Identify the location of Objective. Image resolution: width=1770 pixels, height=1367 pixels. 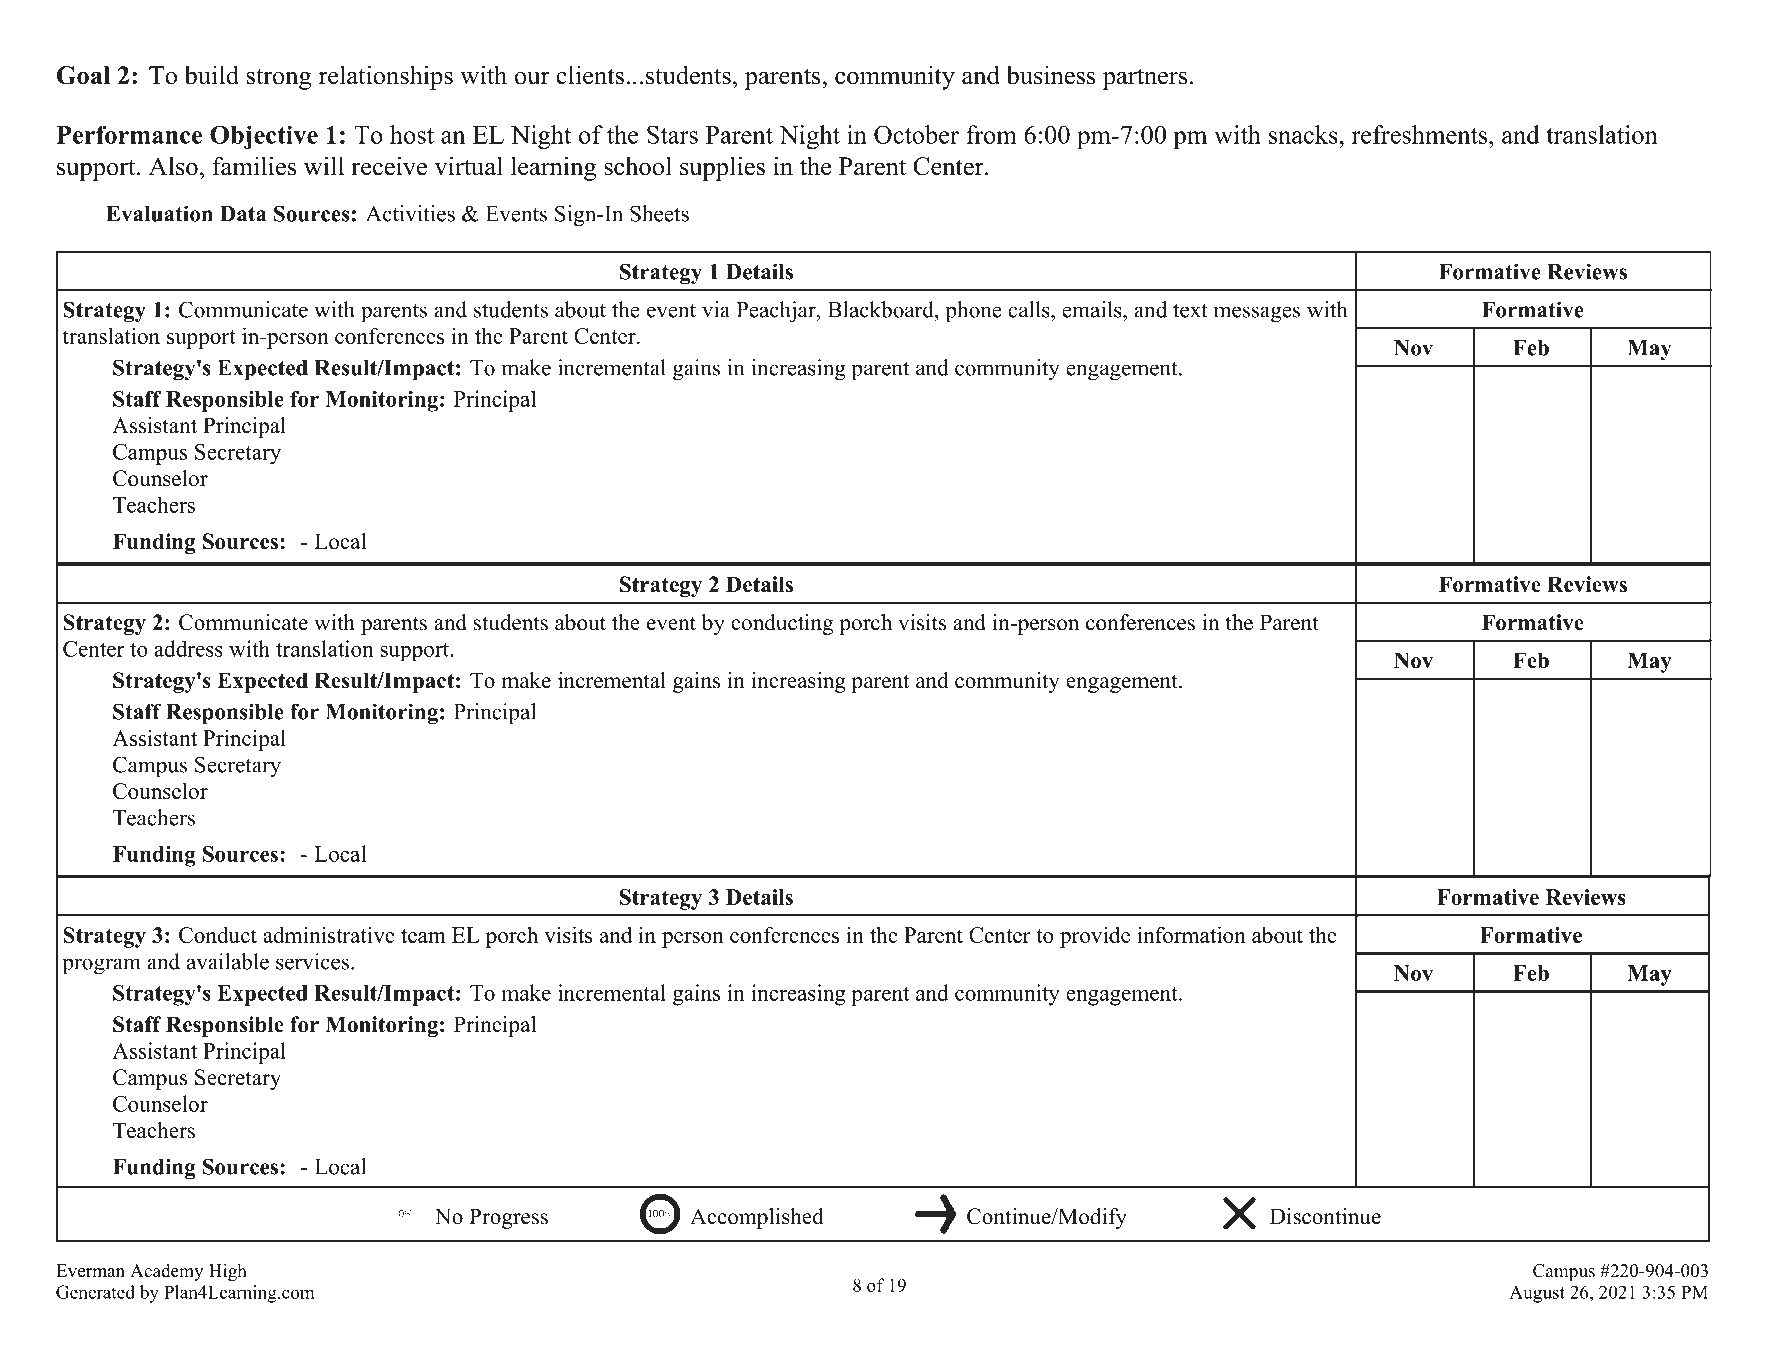
(264, 137).
